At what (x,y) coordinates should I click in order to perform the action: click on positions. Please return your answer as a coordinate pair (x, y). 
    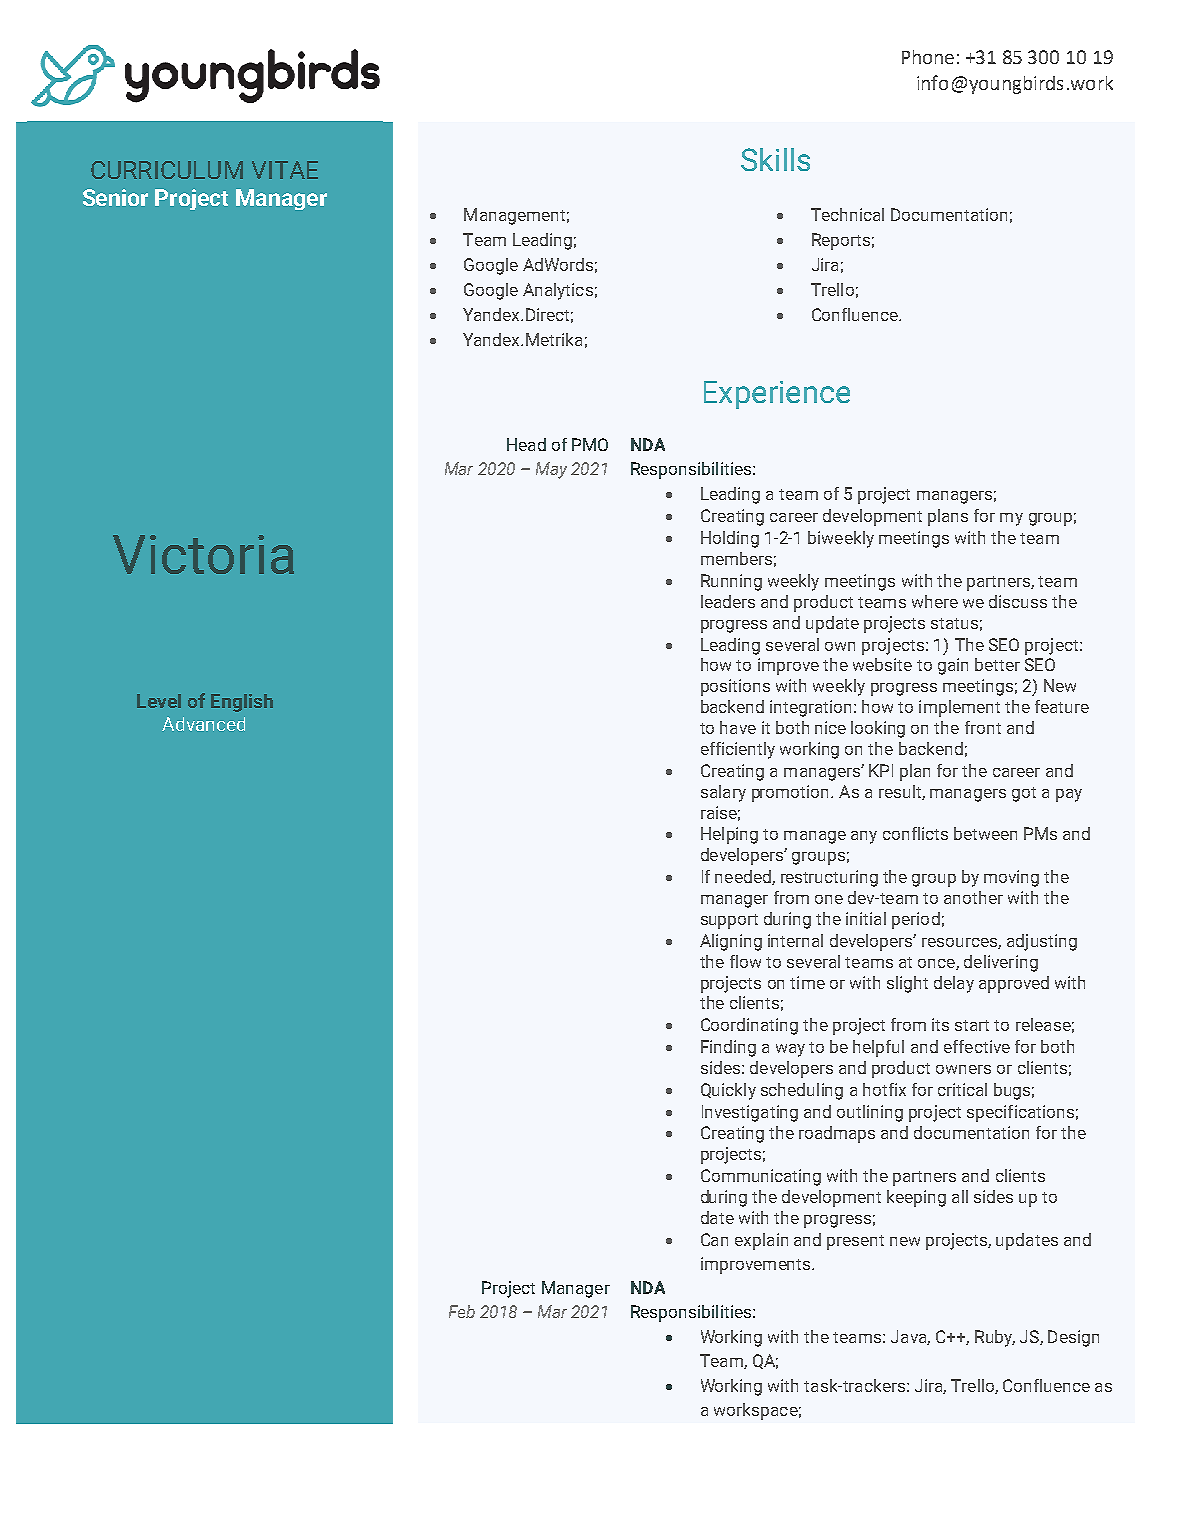
    Looking at the image, I should click on (735, 687).
